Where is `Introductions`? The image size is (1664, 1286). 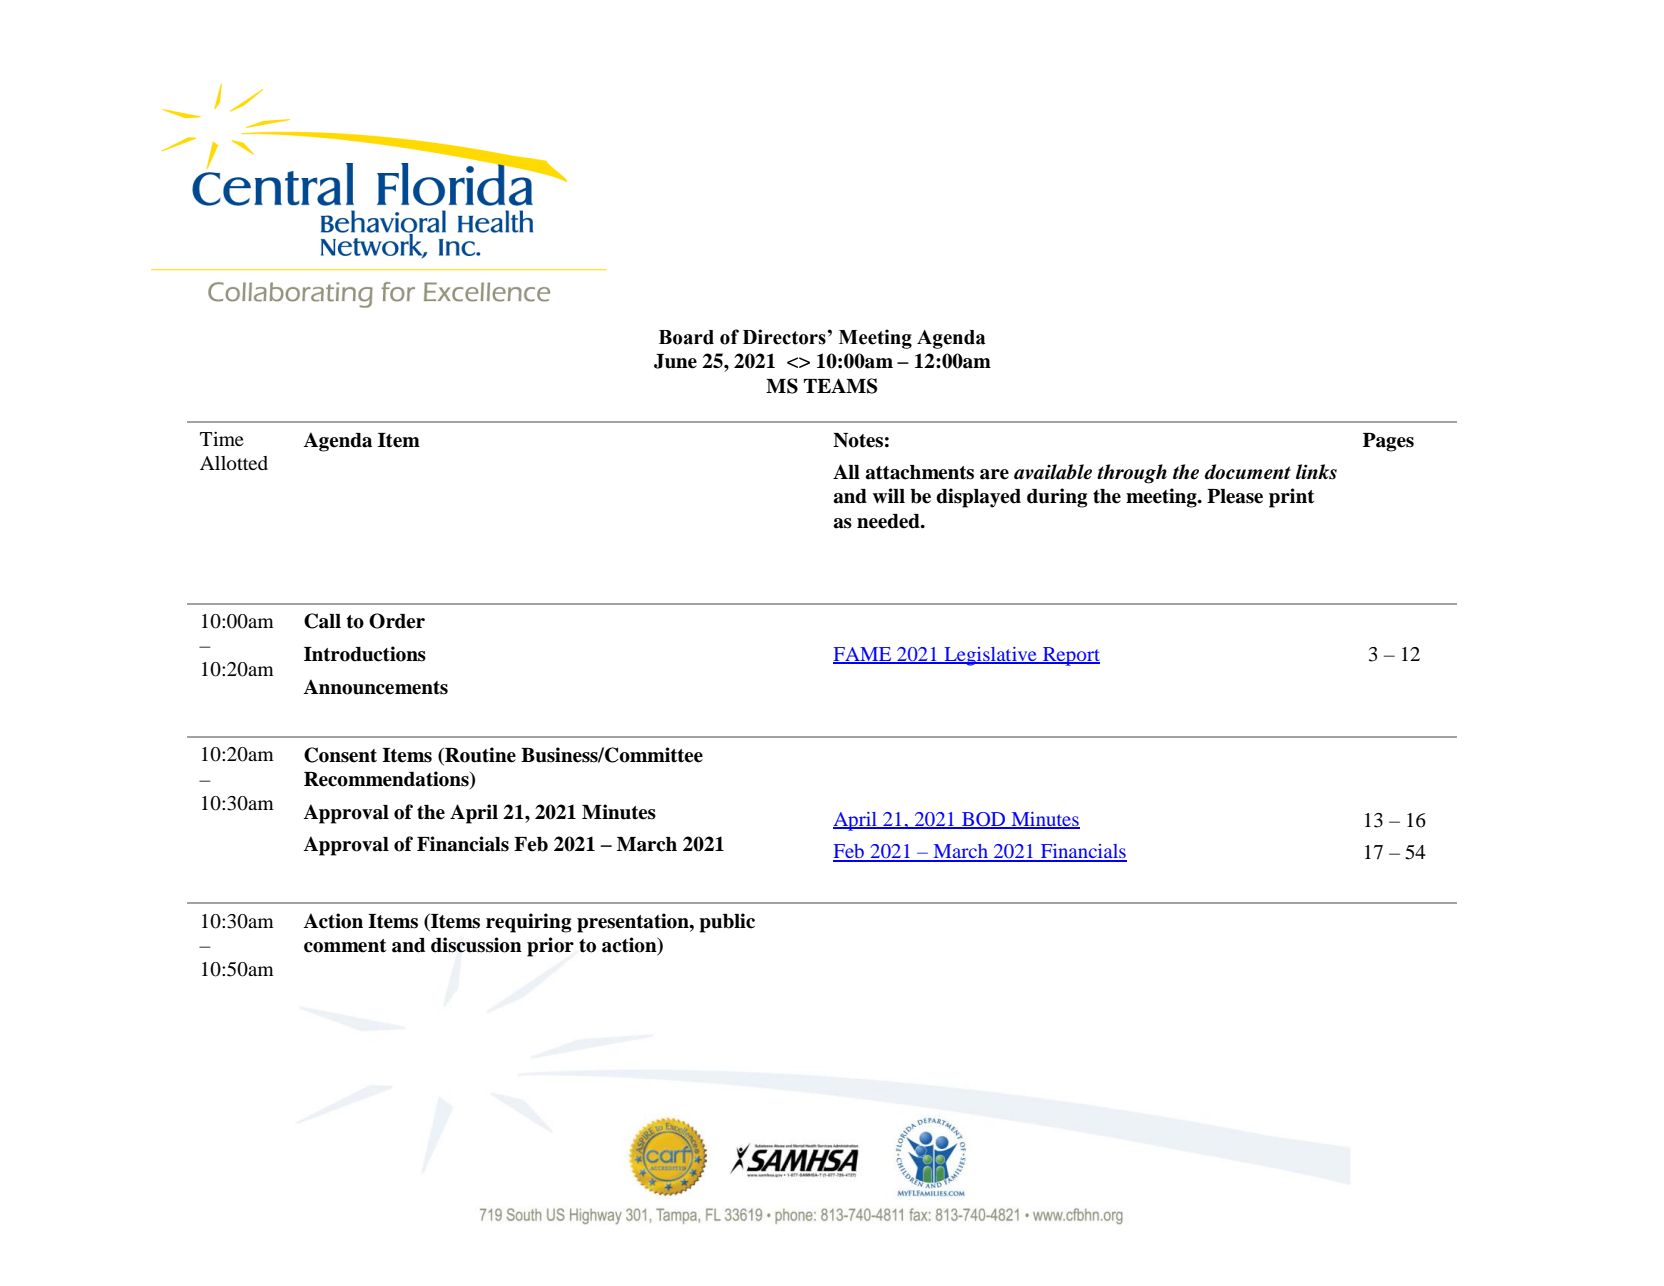 Introductions is located at coordinates (365, 654).
